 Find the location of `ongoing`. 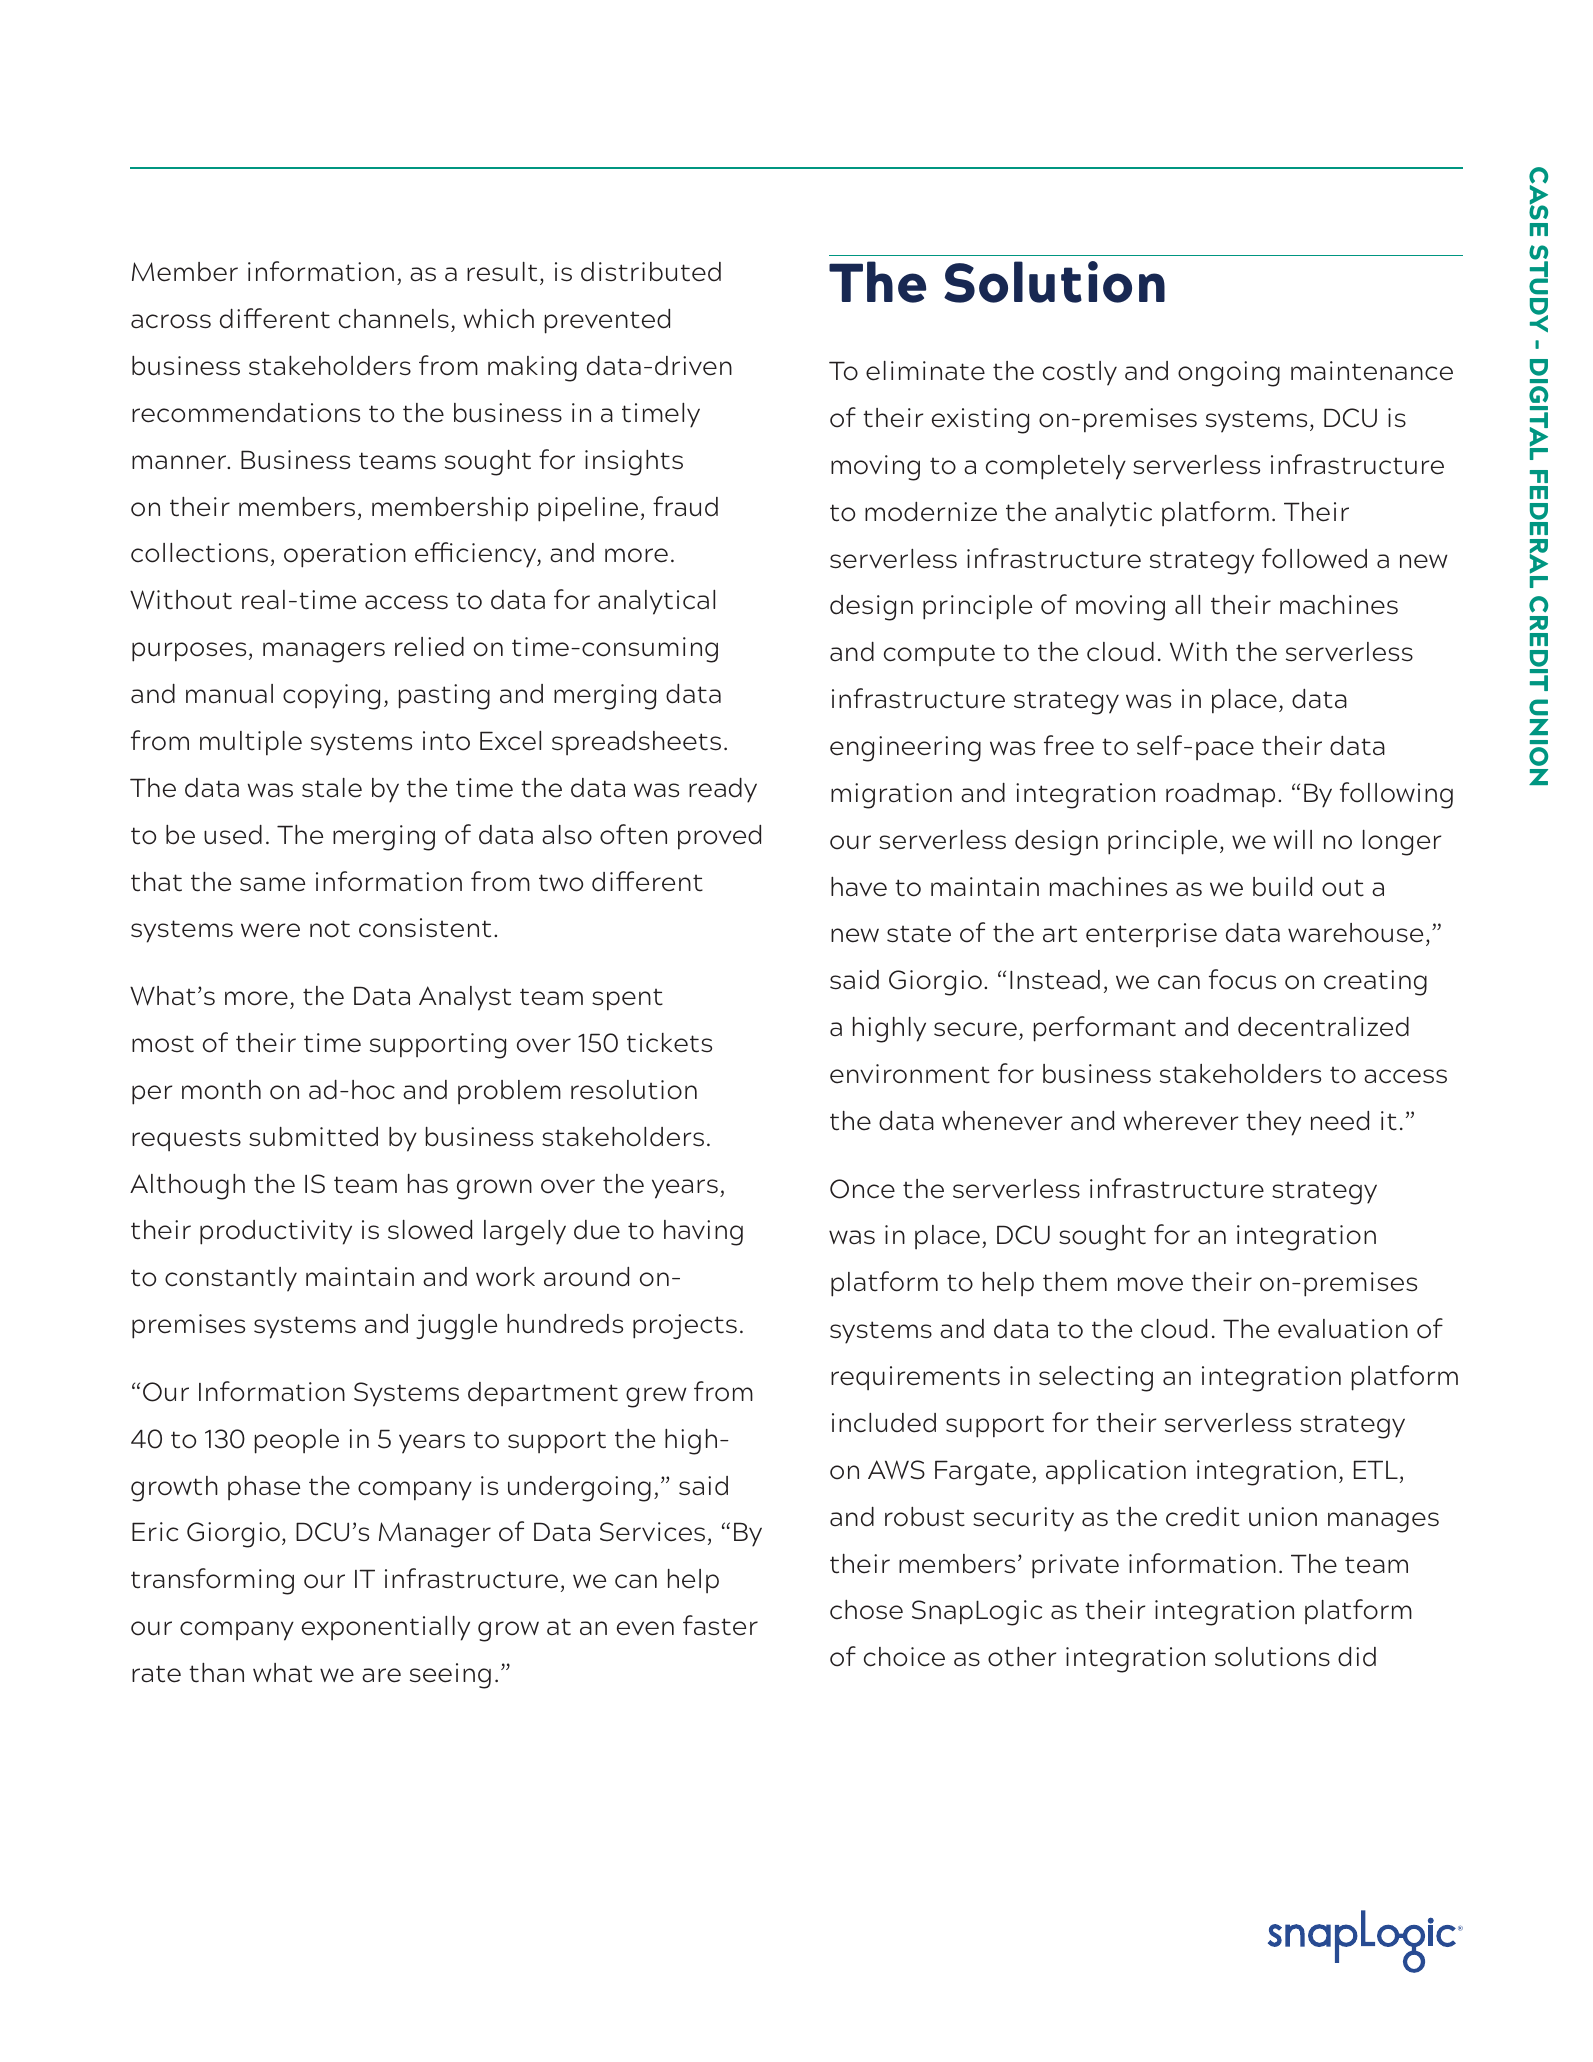

ongoing is located at coordinates (1229, 374).
